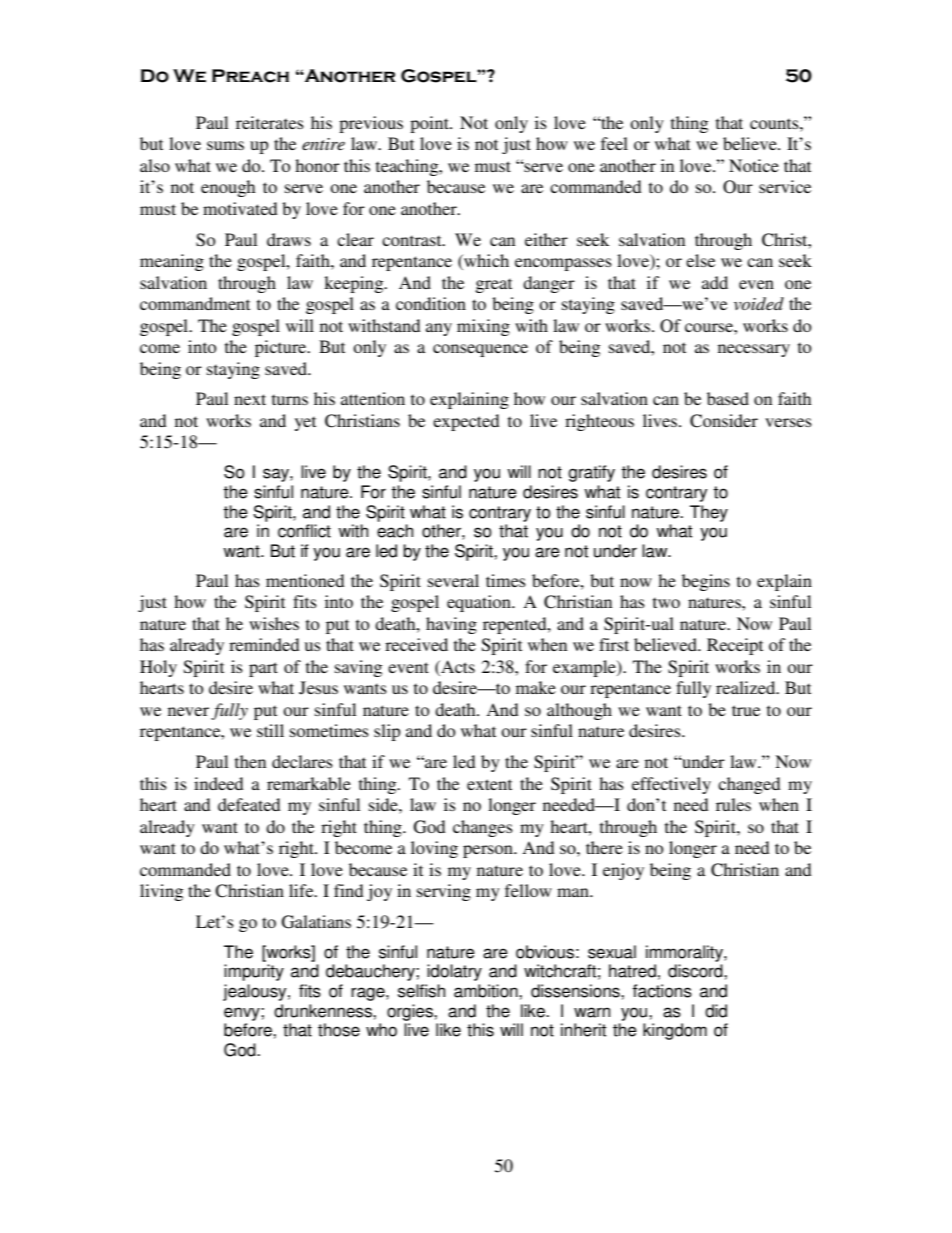 The height and width of the document is (1233, 952). Describe the element at coordinates (754, 350) in the document. I see `necessary` at that location.
